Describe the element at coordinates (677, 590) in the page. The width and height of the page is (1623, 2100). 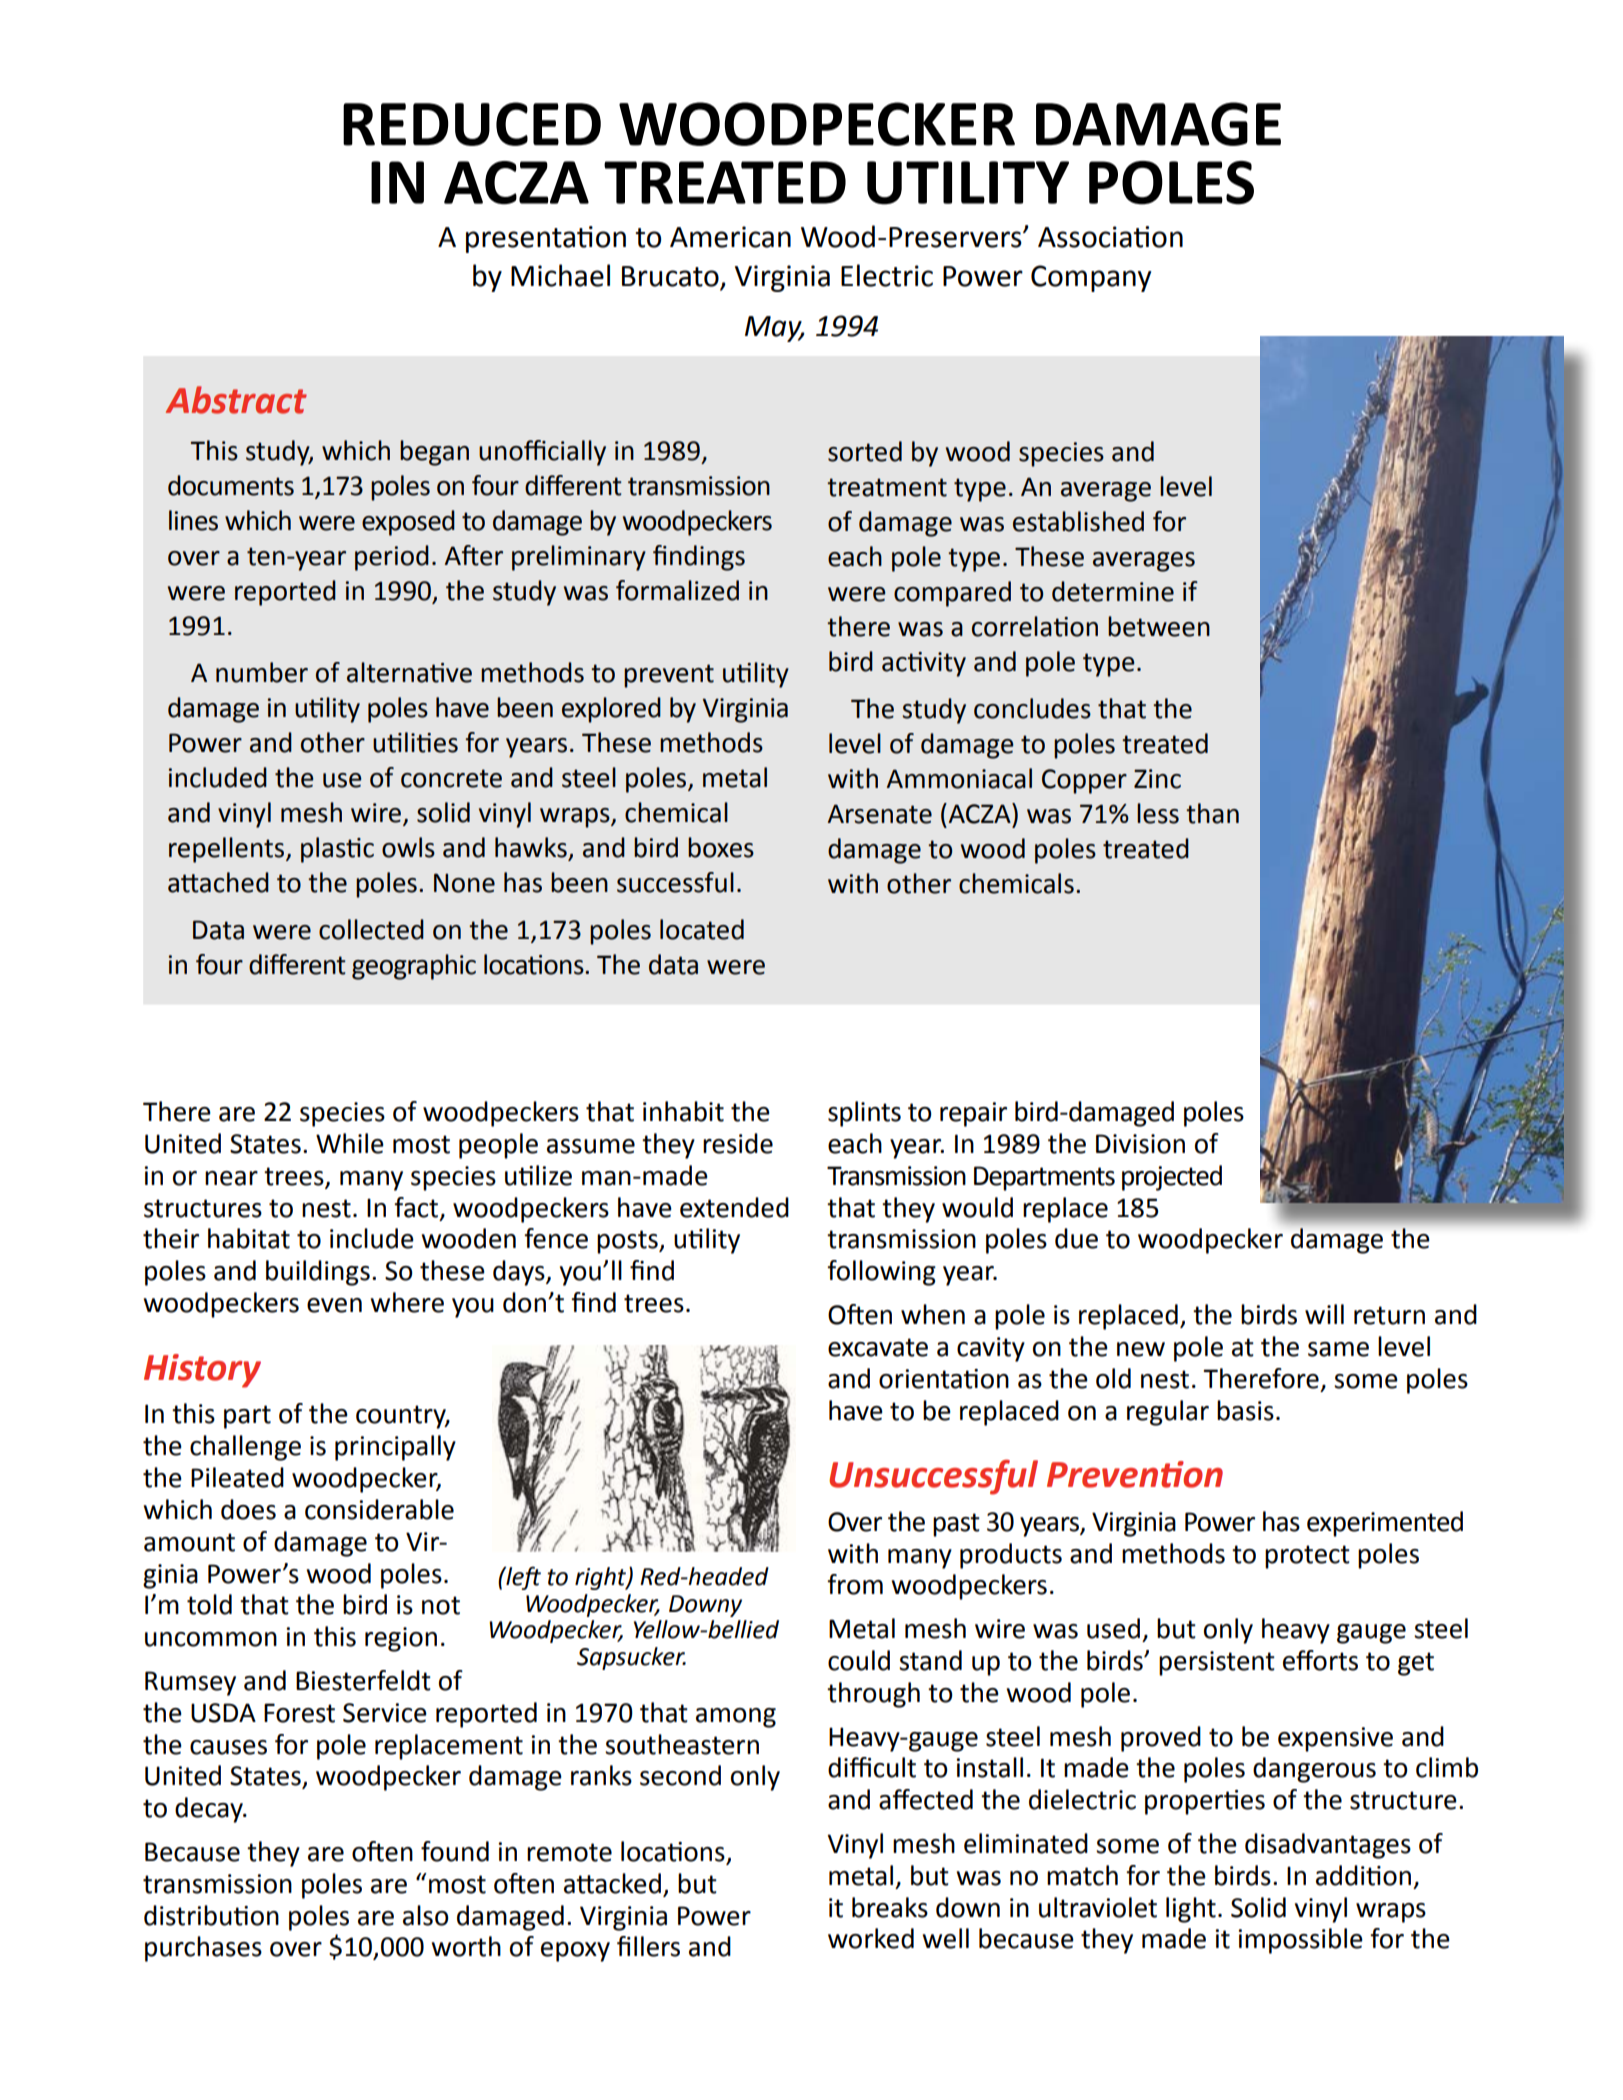
I see `formalized` at that location.
